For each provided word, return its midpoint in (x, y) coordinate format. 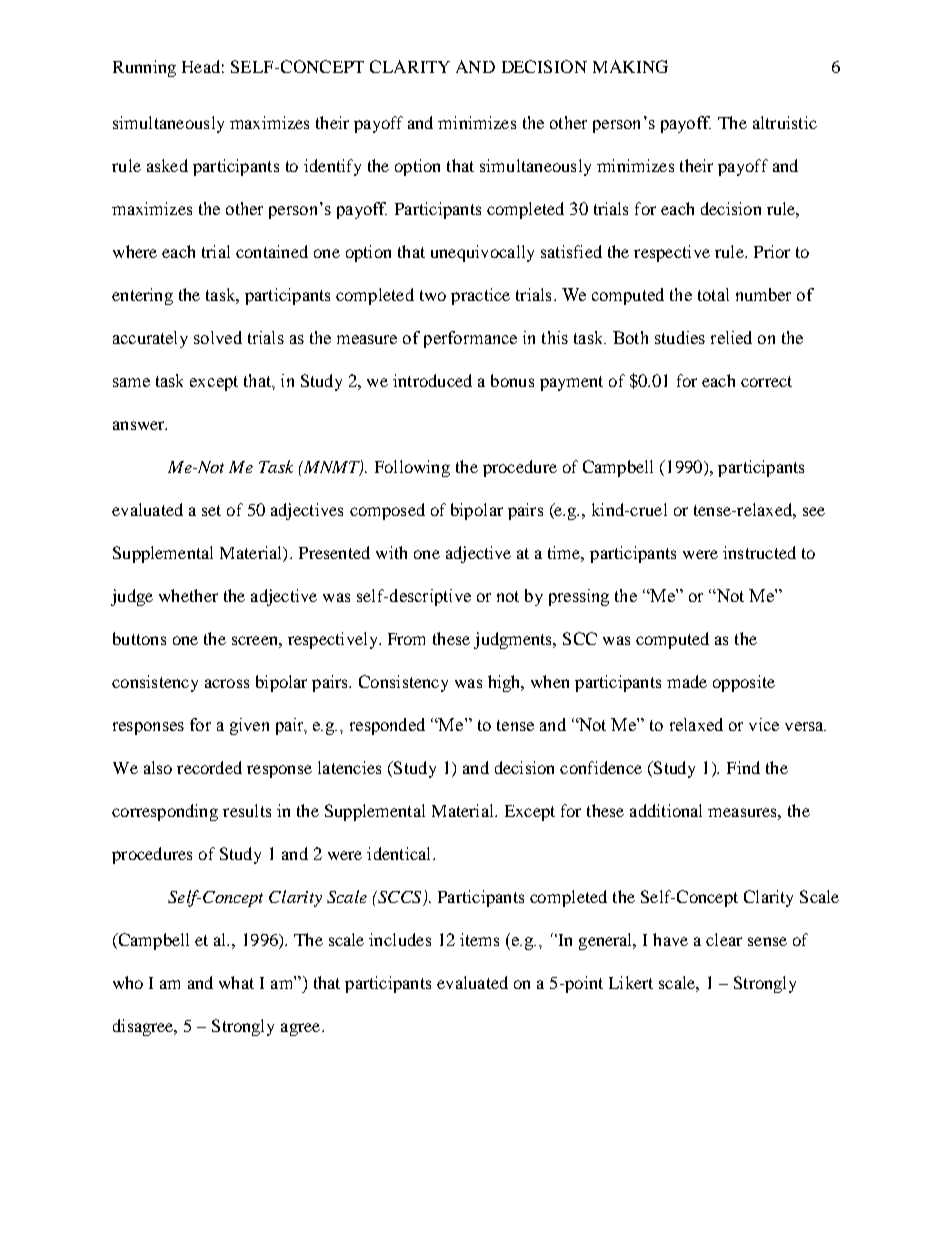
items (479, 939)
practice (480, 296)
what (236, 982)
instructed (759, 552)
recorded (209, 767)
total (713, 294)
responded (387, 726)
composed (387, 511)
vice (764, 724)
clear (724, 939)
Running (144, 68)
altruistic (785, 122)
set (211, 510)
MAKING (630, 66)
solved (218, 337)
